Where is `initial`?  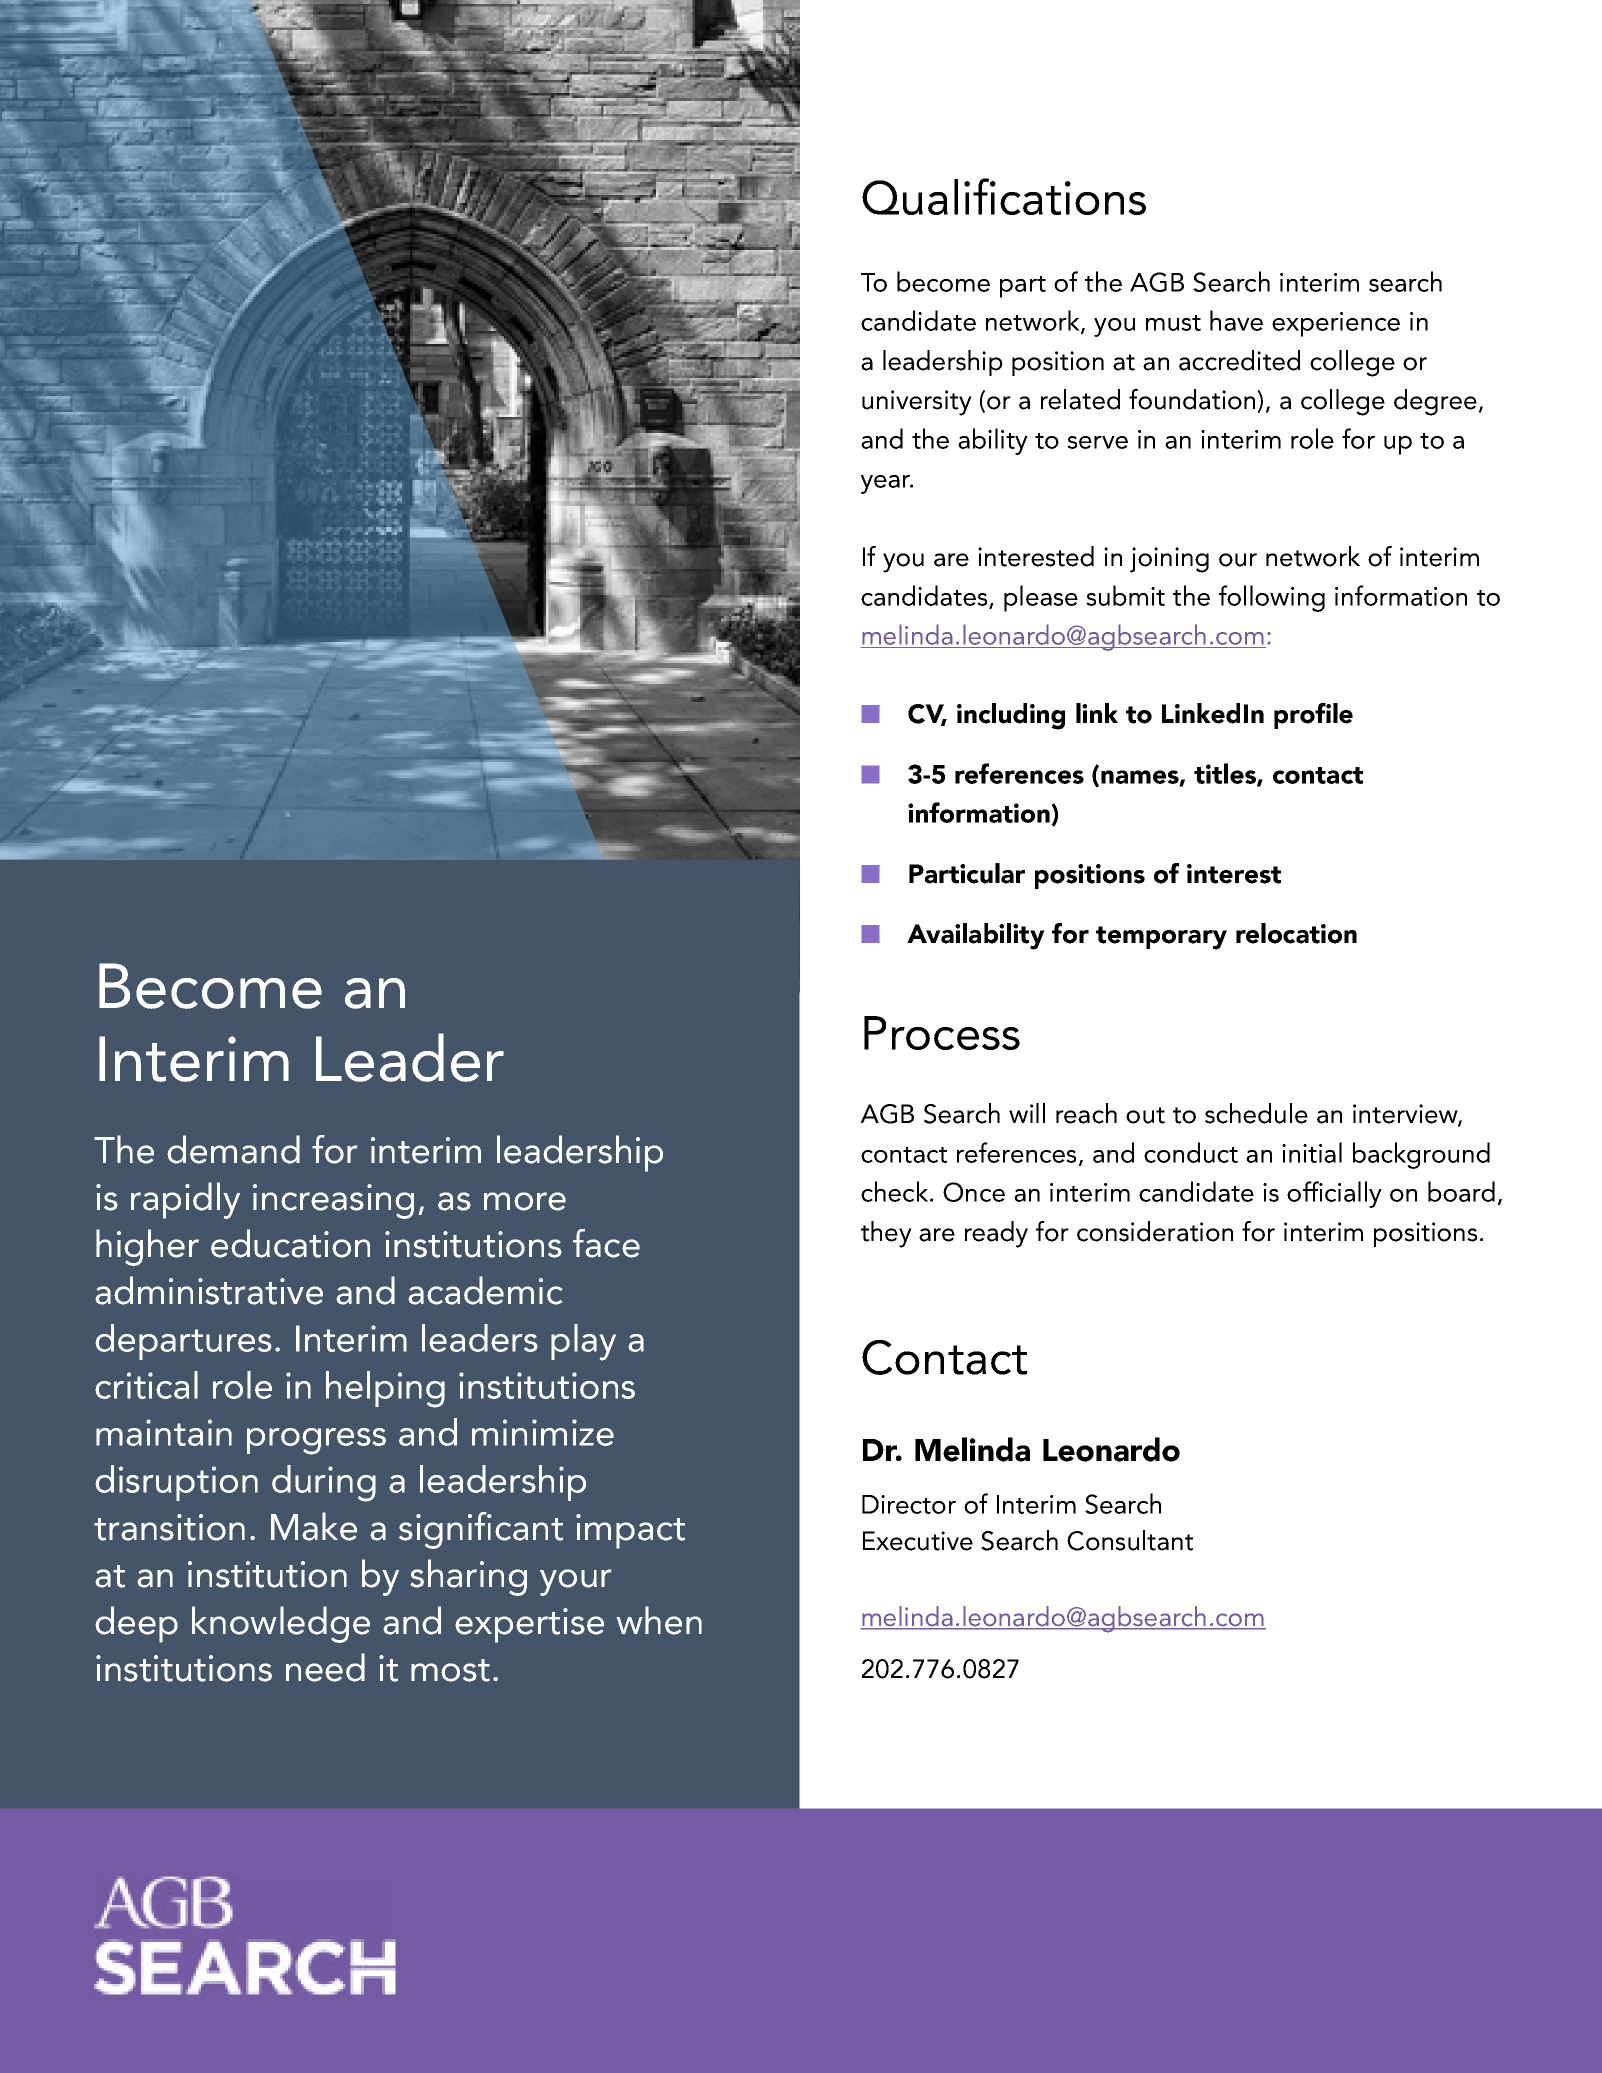
initial is located at coordinates (1312, 1152).
